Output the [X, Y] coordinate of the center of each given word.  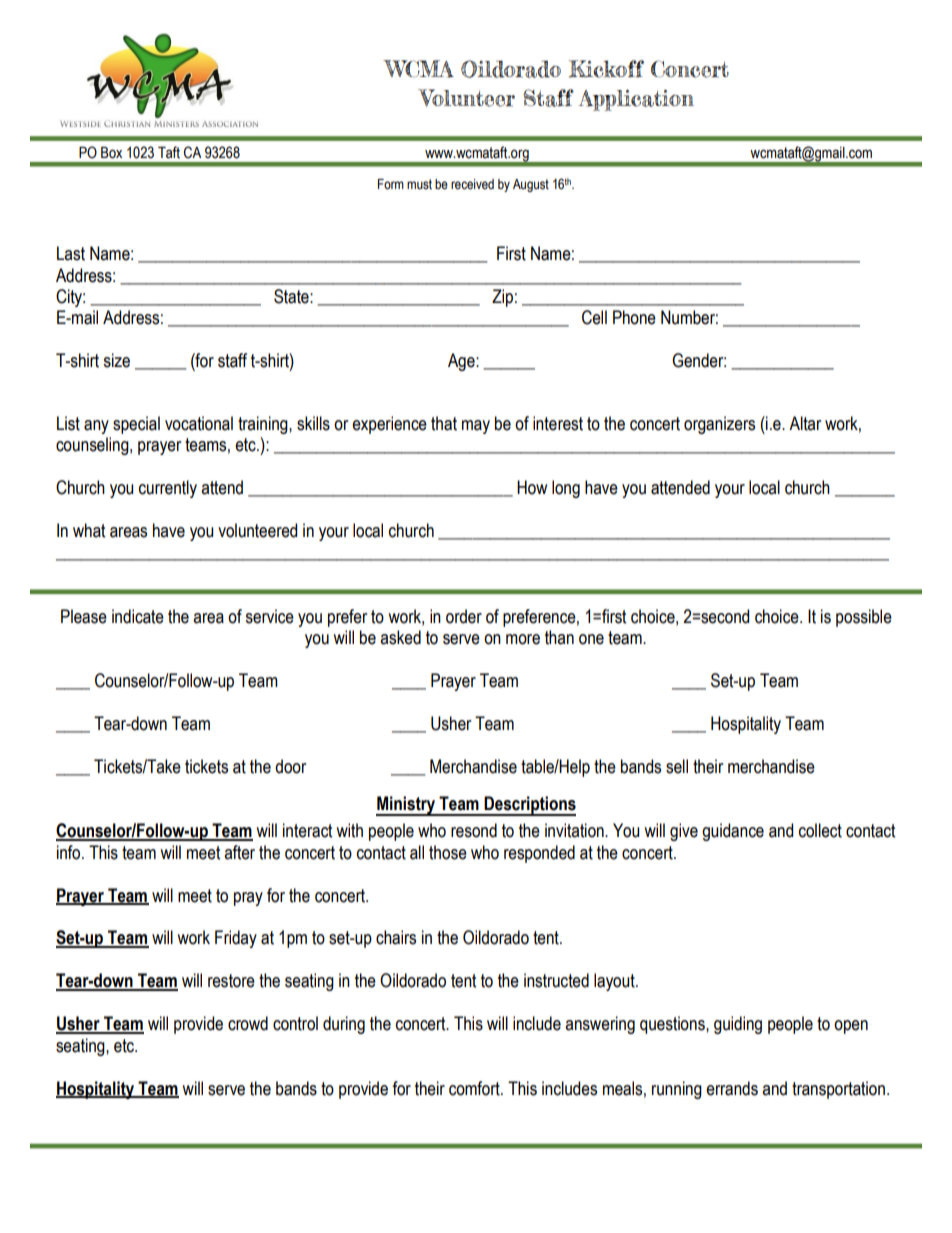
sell [677, 766]
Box [111, 153]
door [290, 766]
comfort [475, 1088]
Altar [805, 423]
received [472, 184]
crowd [248, 1023]
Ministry [406, 806]
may [476, 427]
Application [636, 100]
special [136, 425]
